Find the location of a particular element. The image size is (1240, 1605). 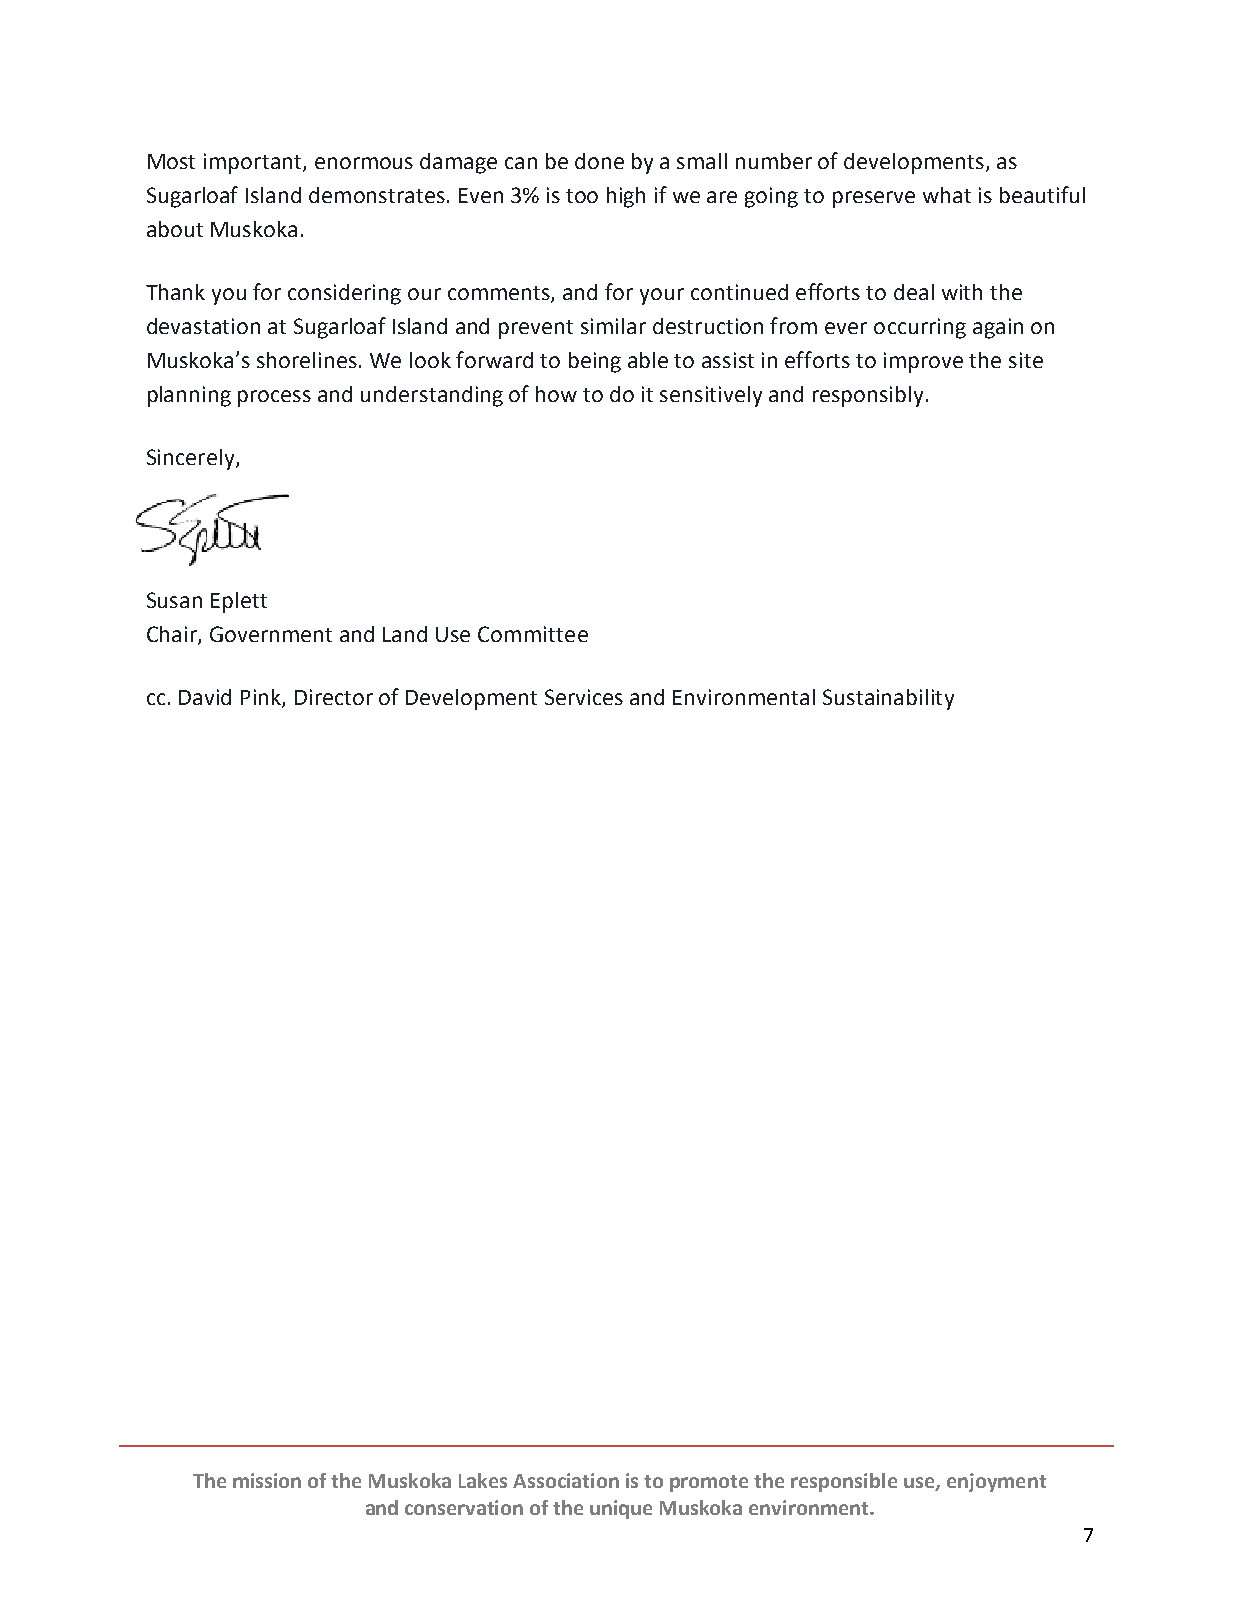

important is located at coordinates (254, 163).
